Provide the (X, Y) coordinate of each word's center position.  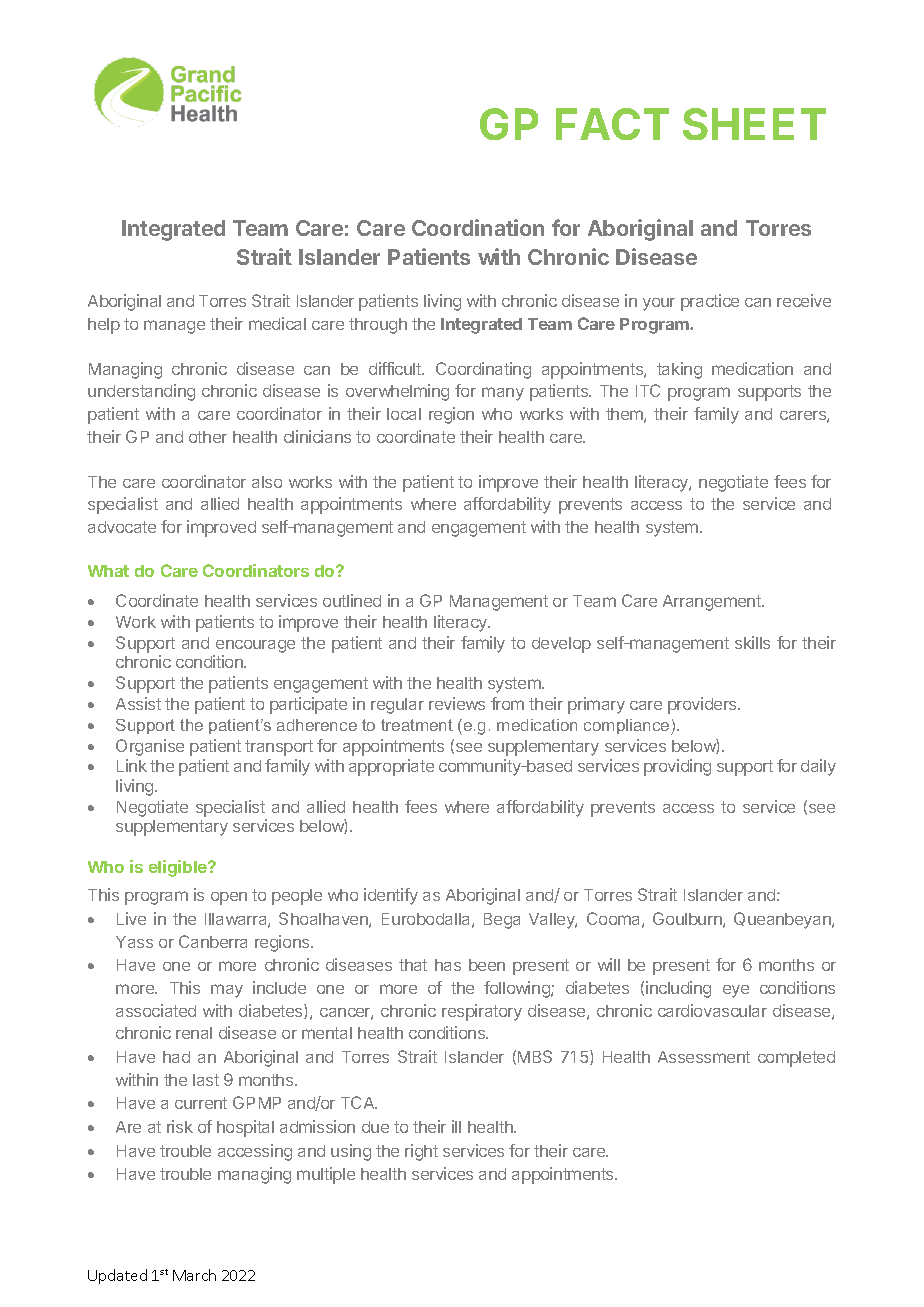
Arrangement (713, 603)
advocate (122, 527)
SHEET (754, 124)
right (421, 1152)
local (404, 414)
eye (736, 991)
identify (391, 896)
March (194, 1275)
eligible (179, 868)
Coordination (478, 227)
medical (277, 323)
